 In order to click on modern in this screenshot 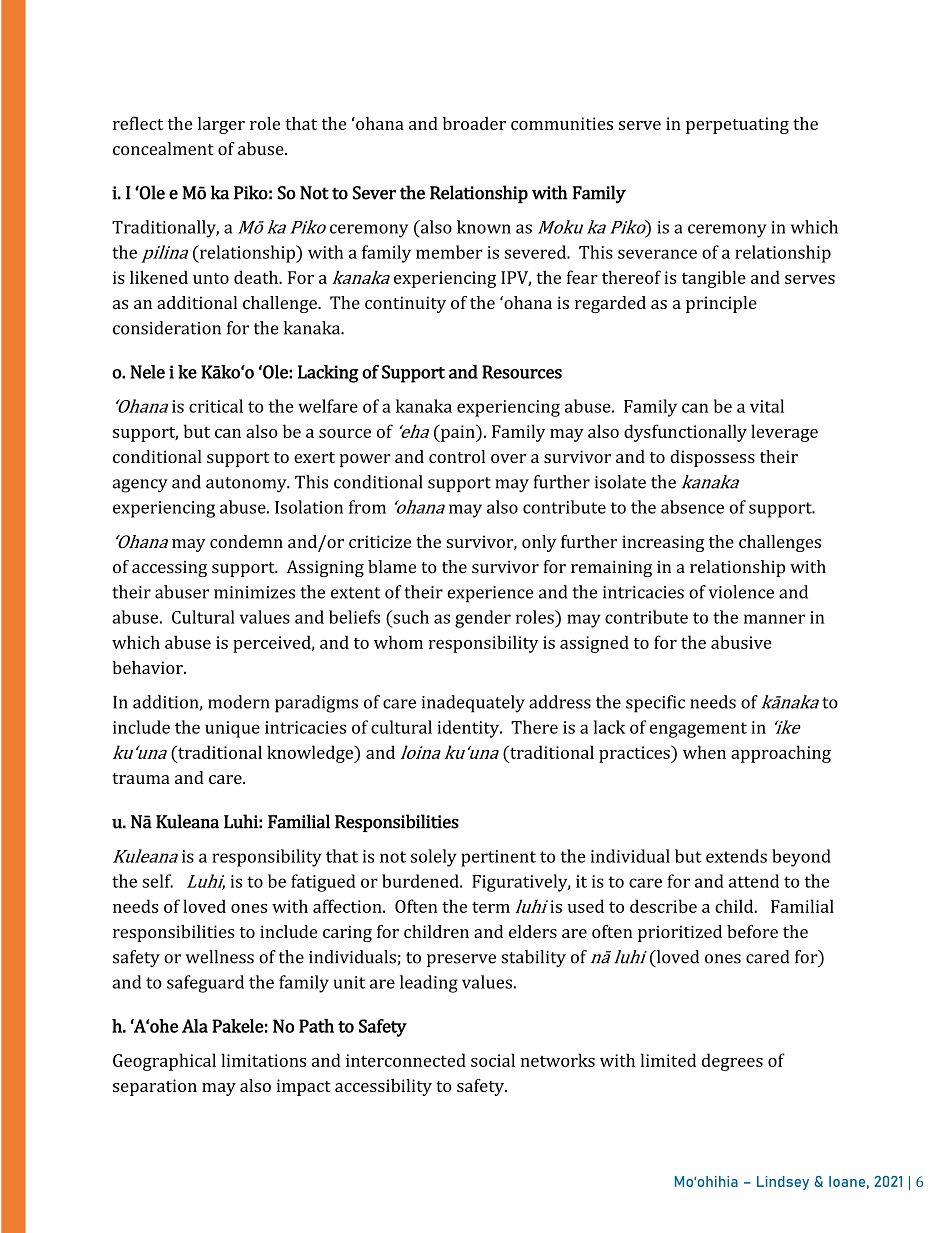, I will do `click(239, 702)`.
